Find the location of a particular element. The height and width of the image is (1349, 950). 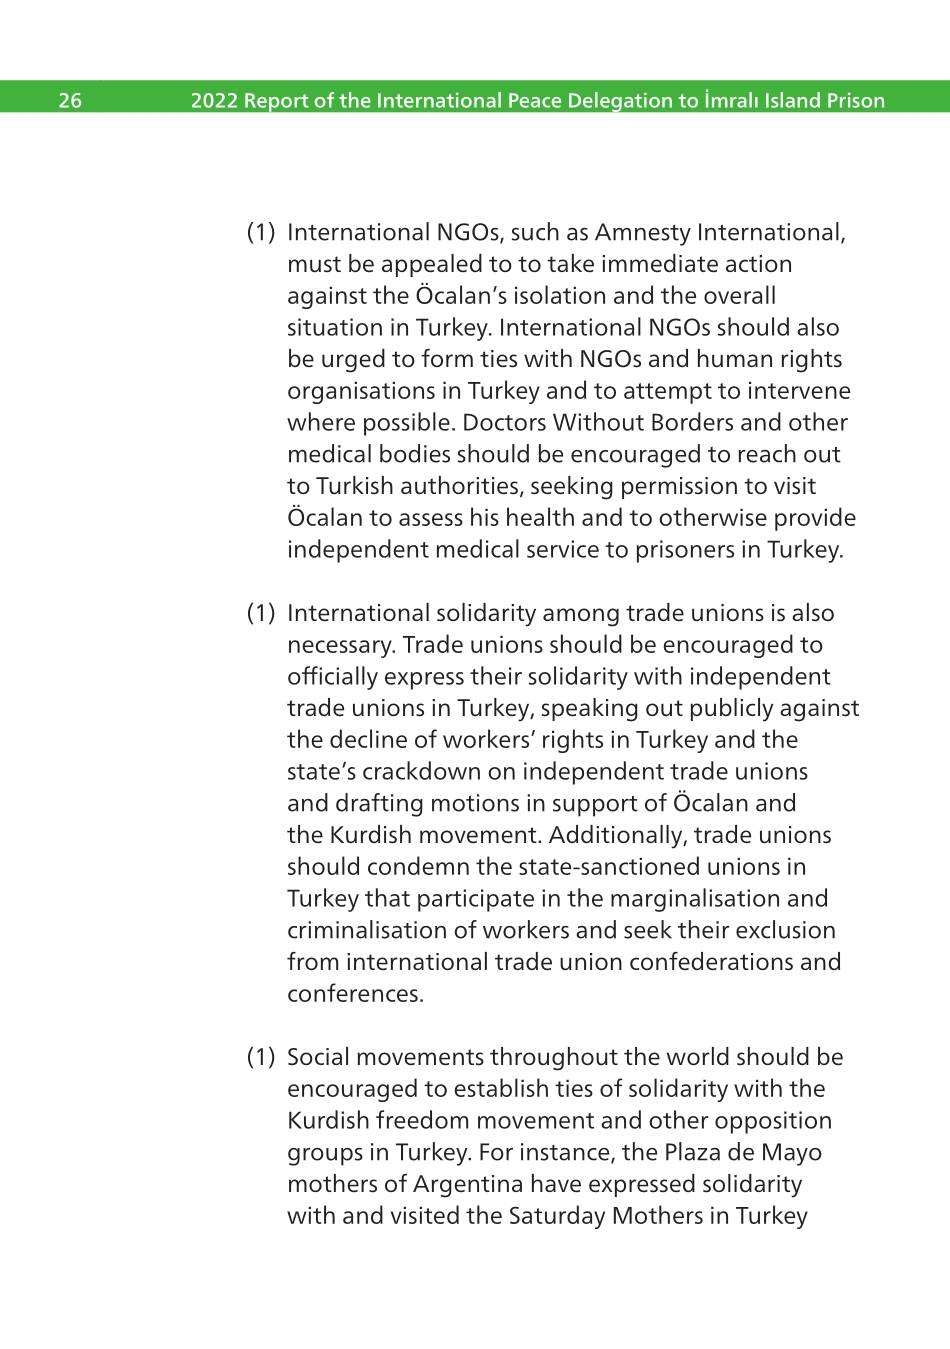

human is located at coordinates (735, 358).
